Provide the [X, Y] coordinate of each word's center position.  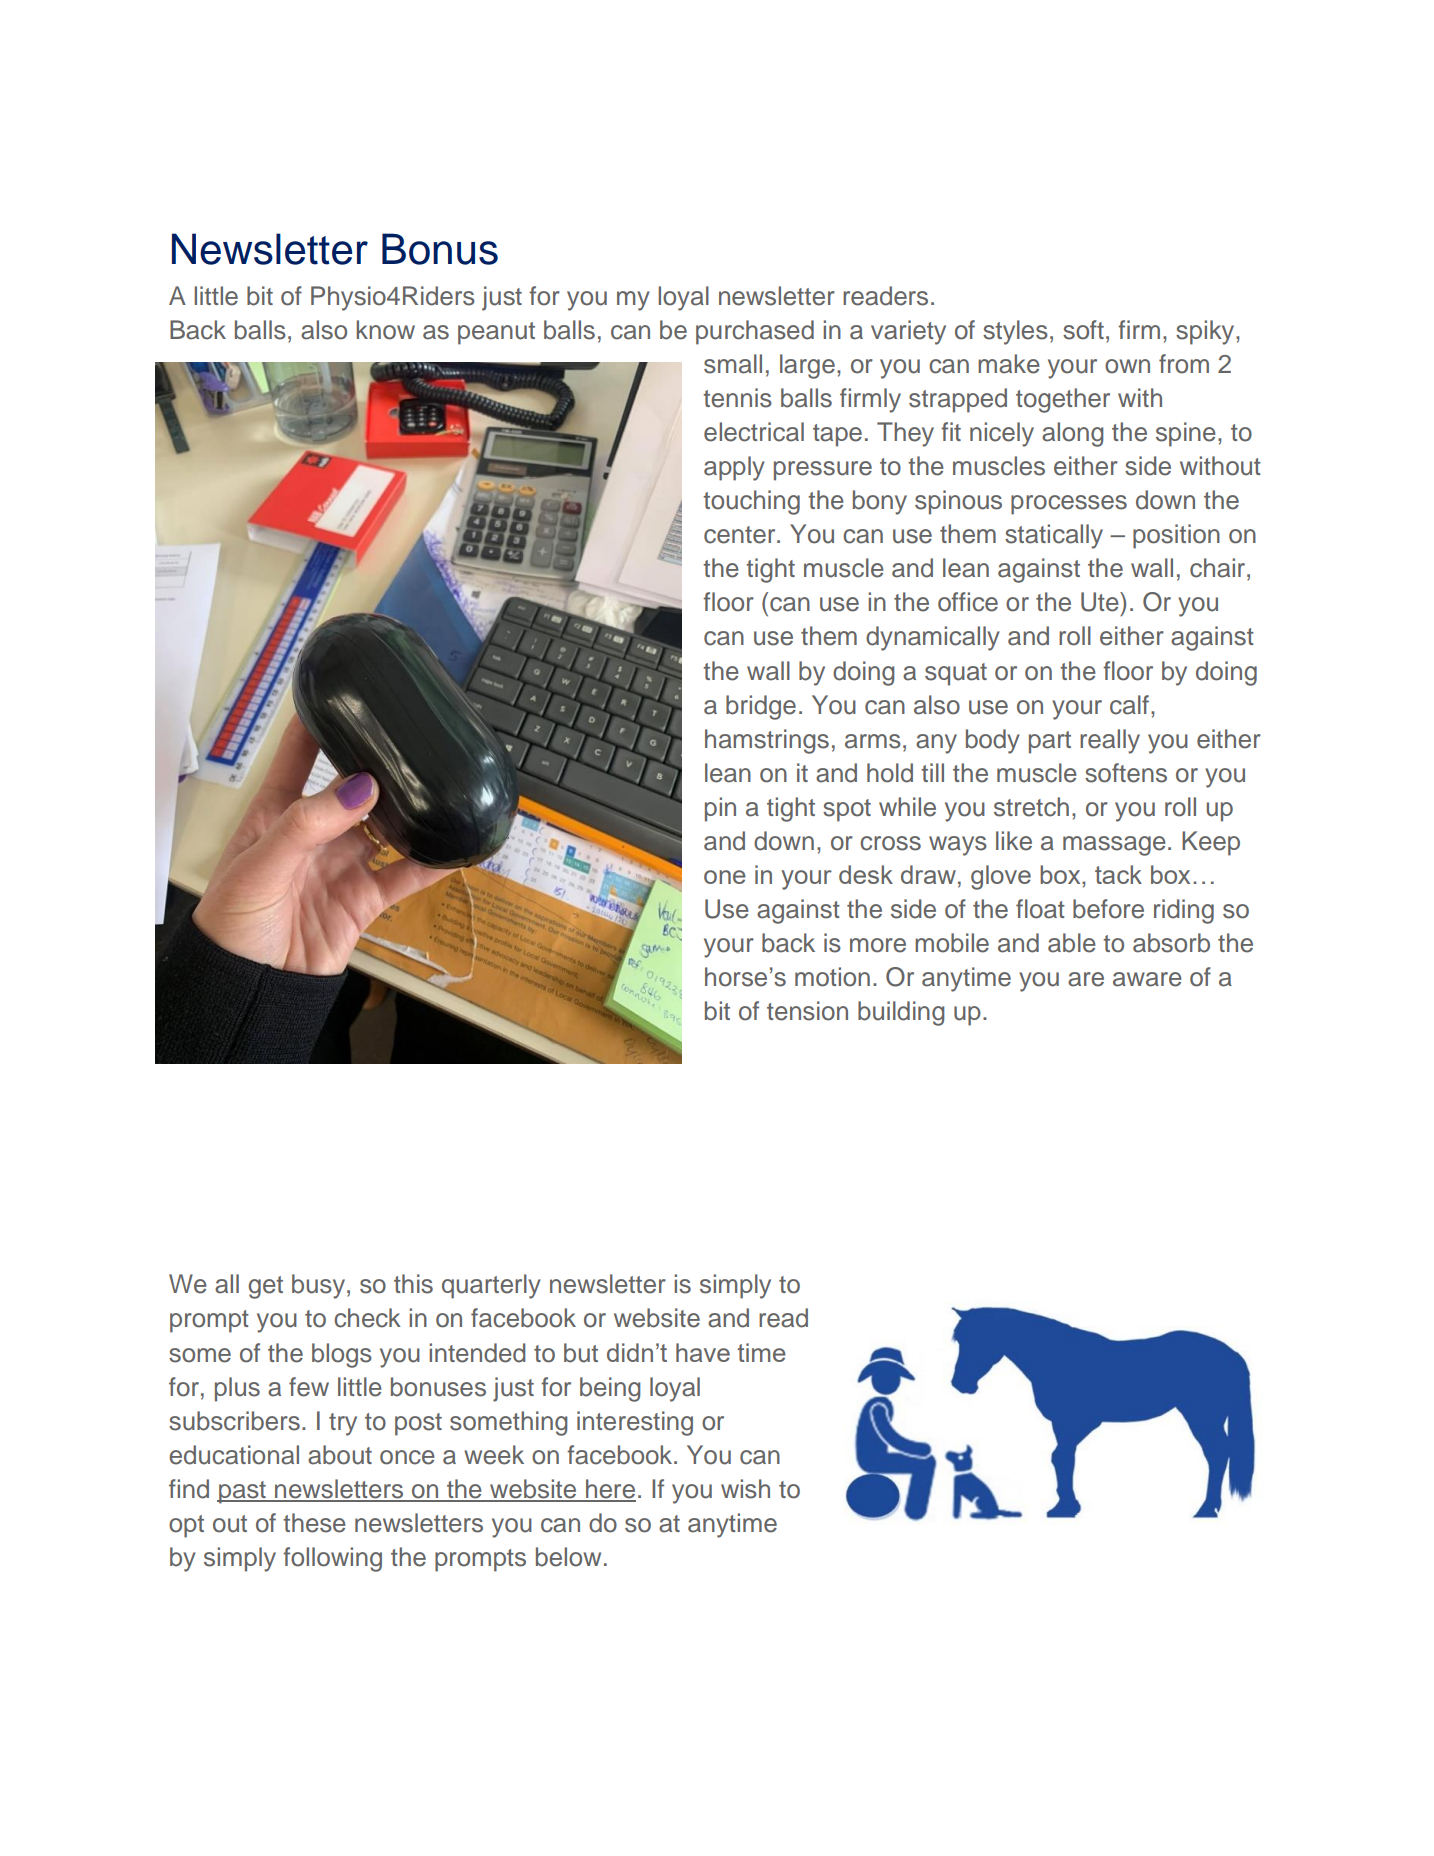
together [1063, 400]
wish [745, 1489]
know [385, 330]
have [703, 1352]
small [733, 364]
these [314, 1523]
